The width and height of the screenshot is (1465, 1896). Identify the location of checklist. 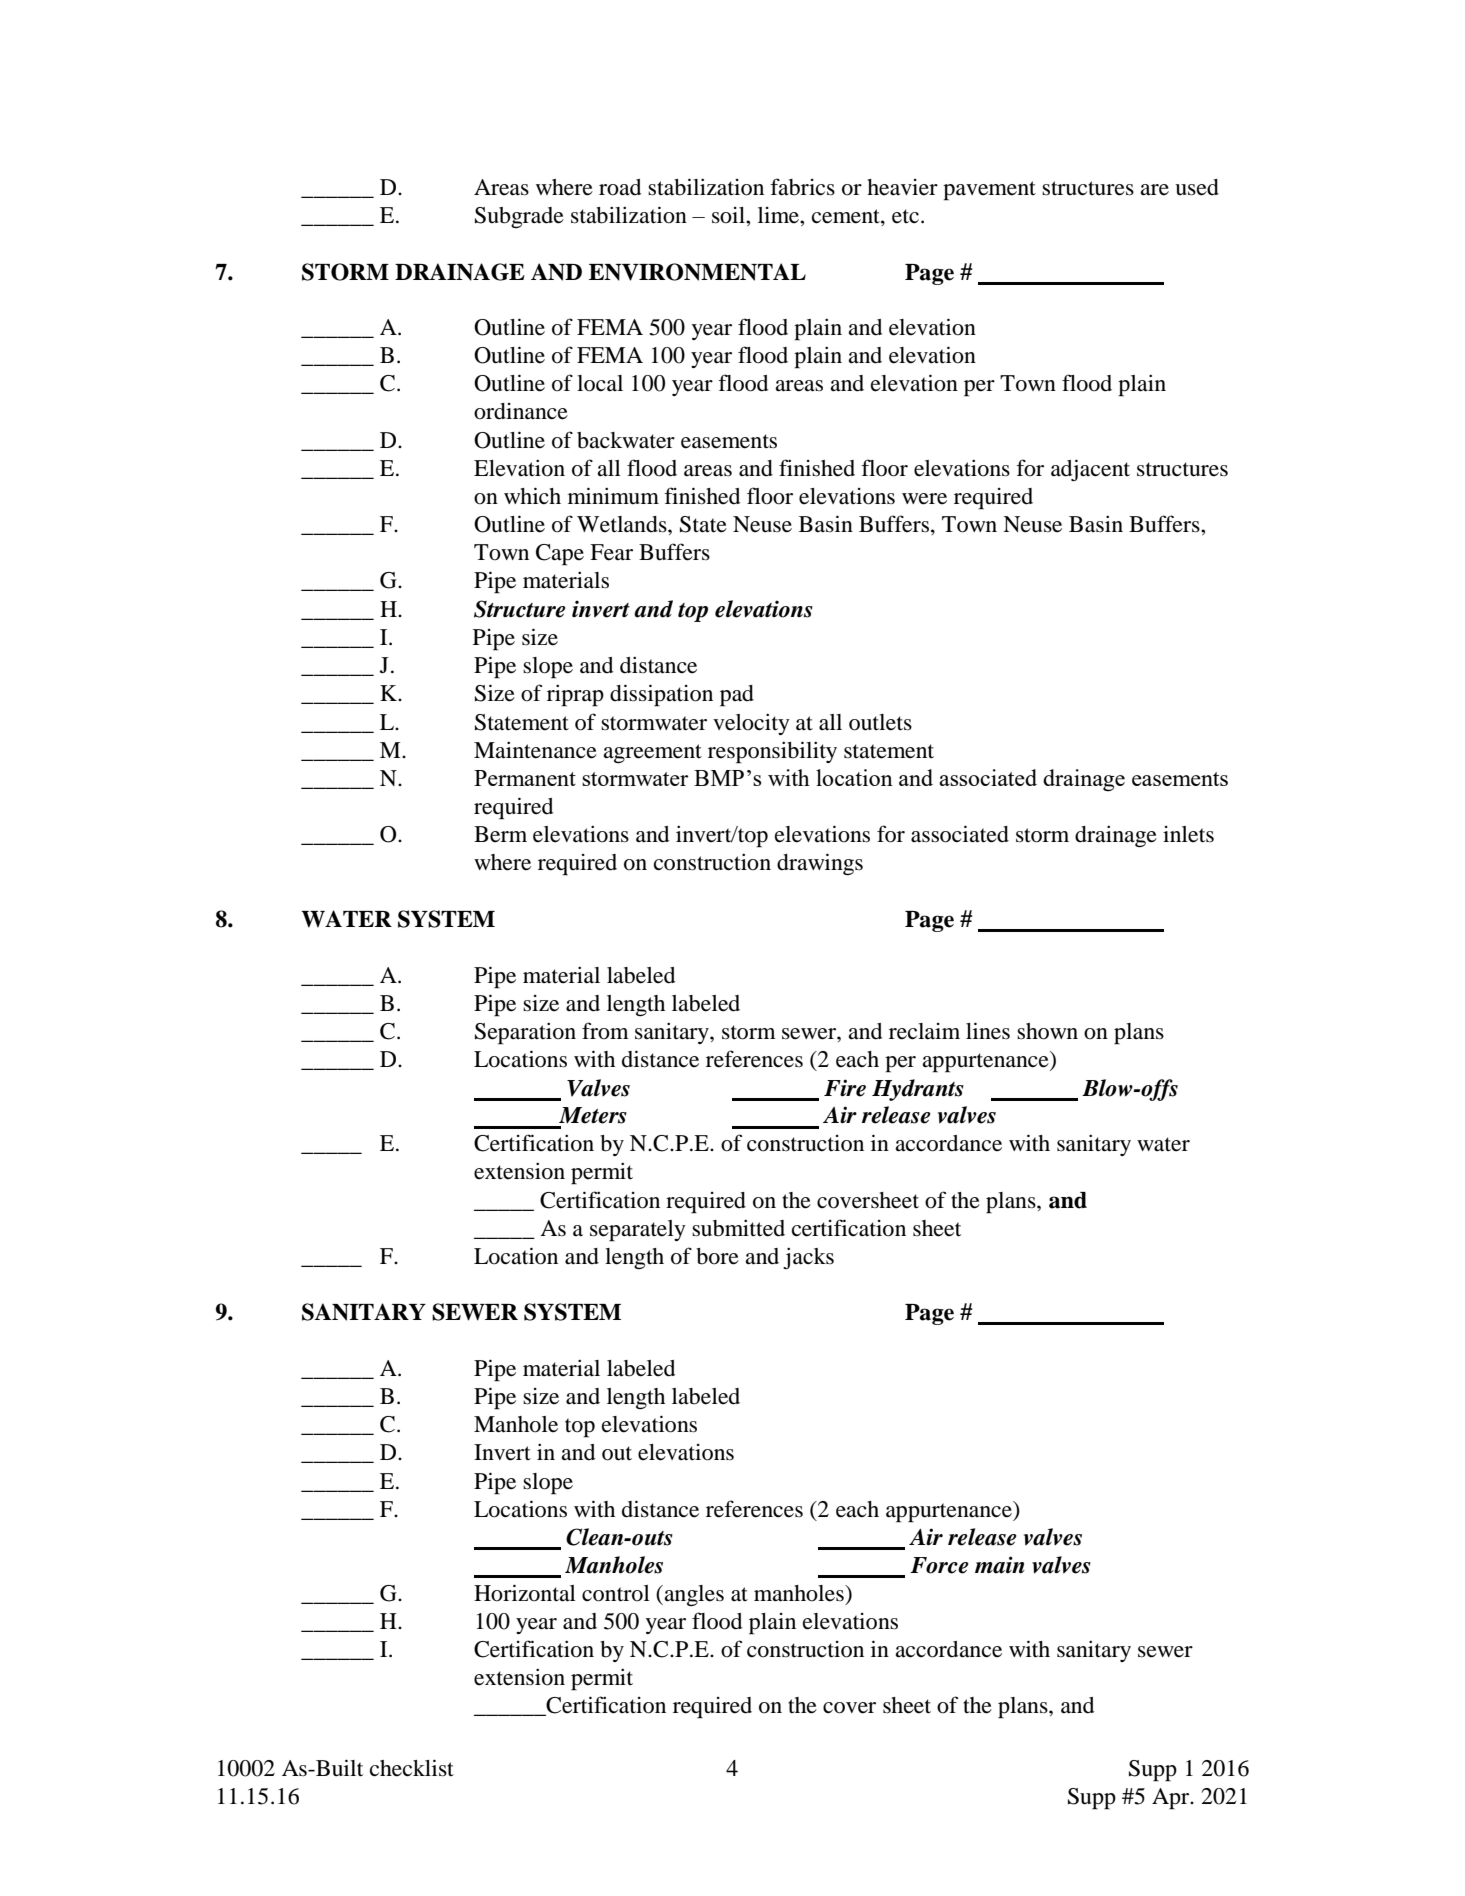
(412, 1768).
